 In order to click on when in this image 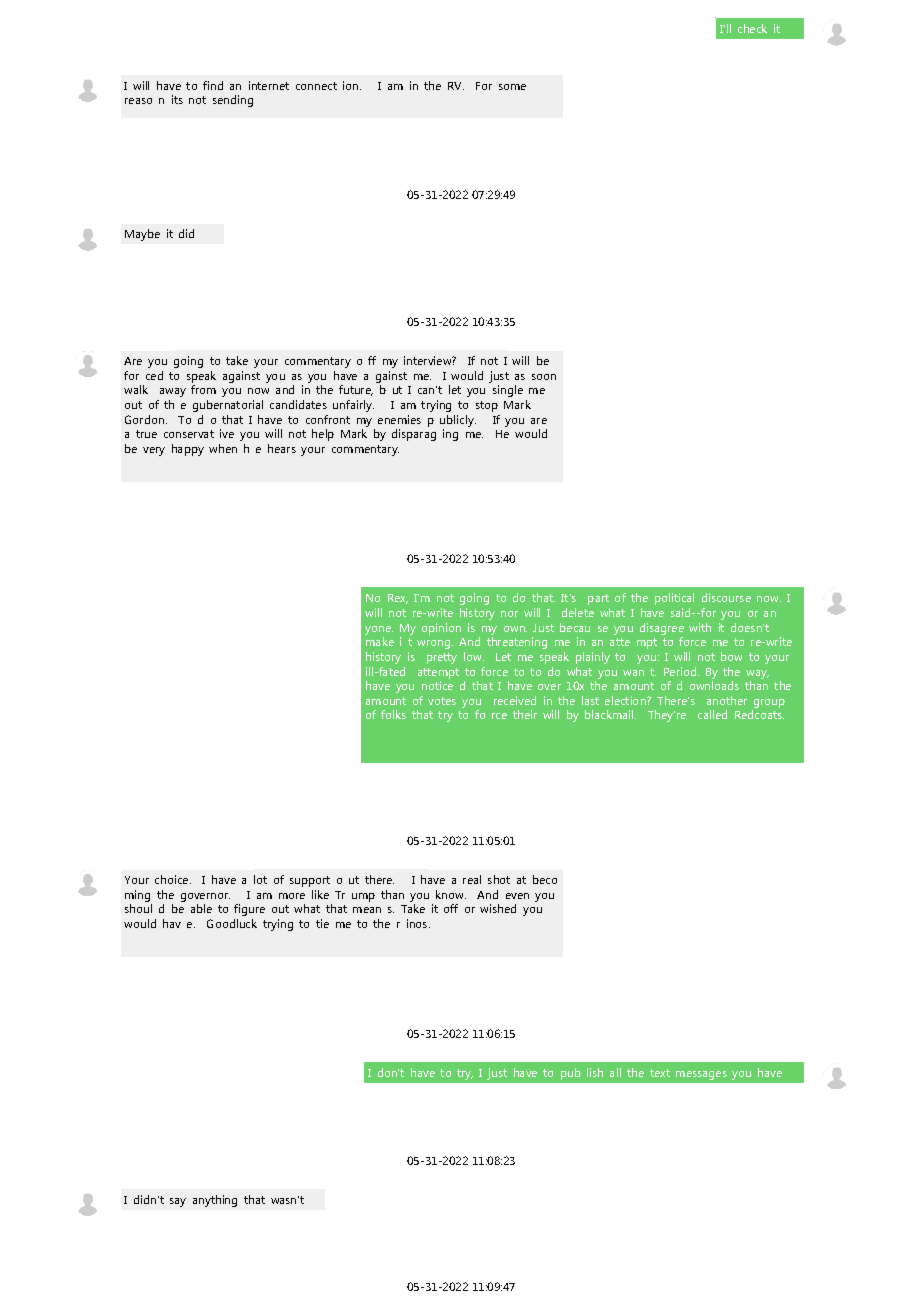, I will do `click(223, 448)`.
